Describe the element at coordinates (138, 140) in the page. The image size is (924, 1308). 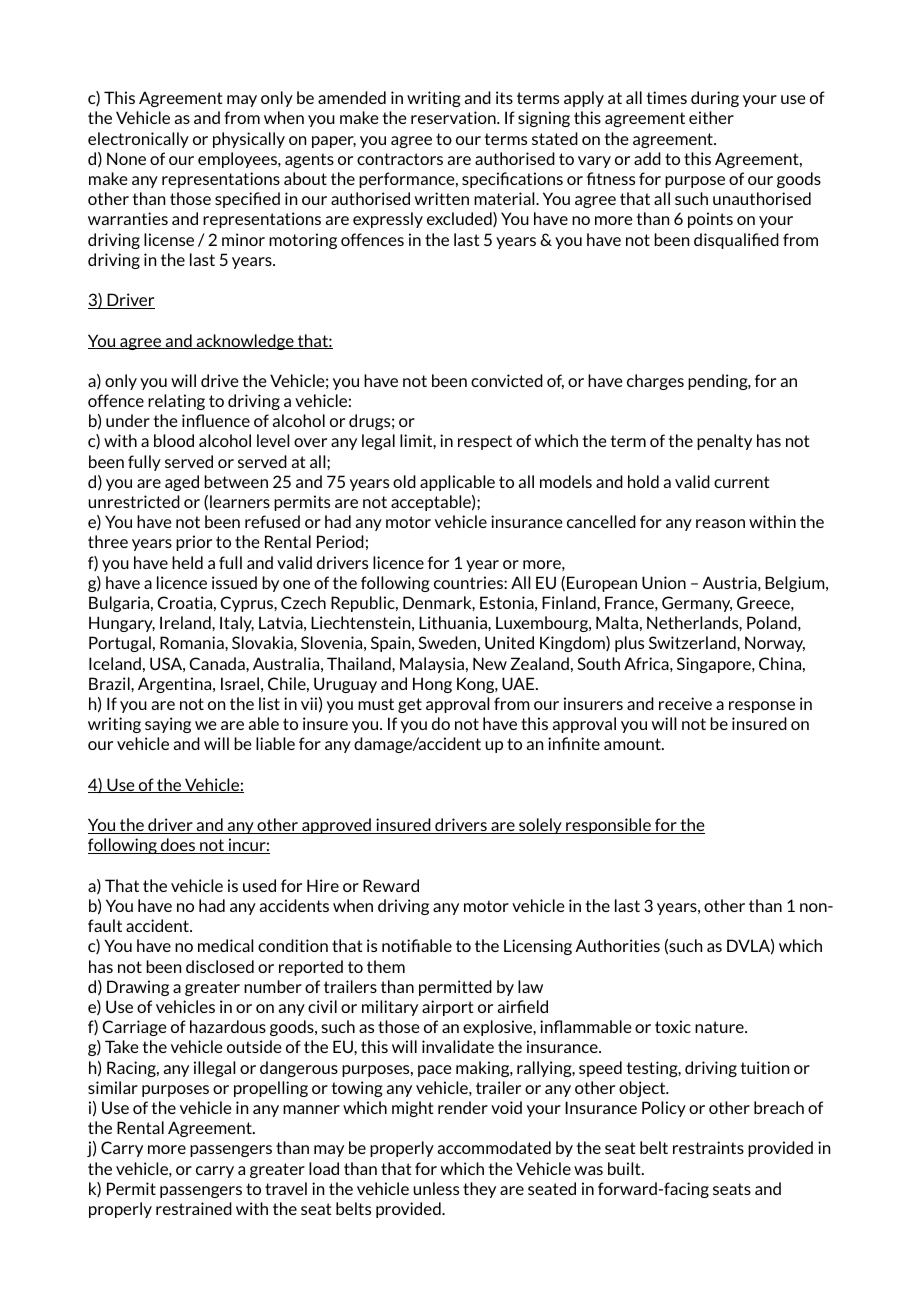
I see `electronically` at that location.
